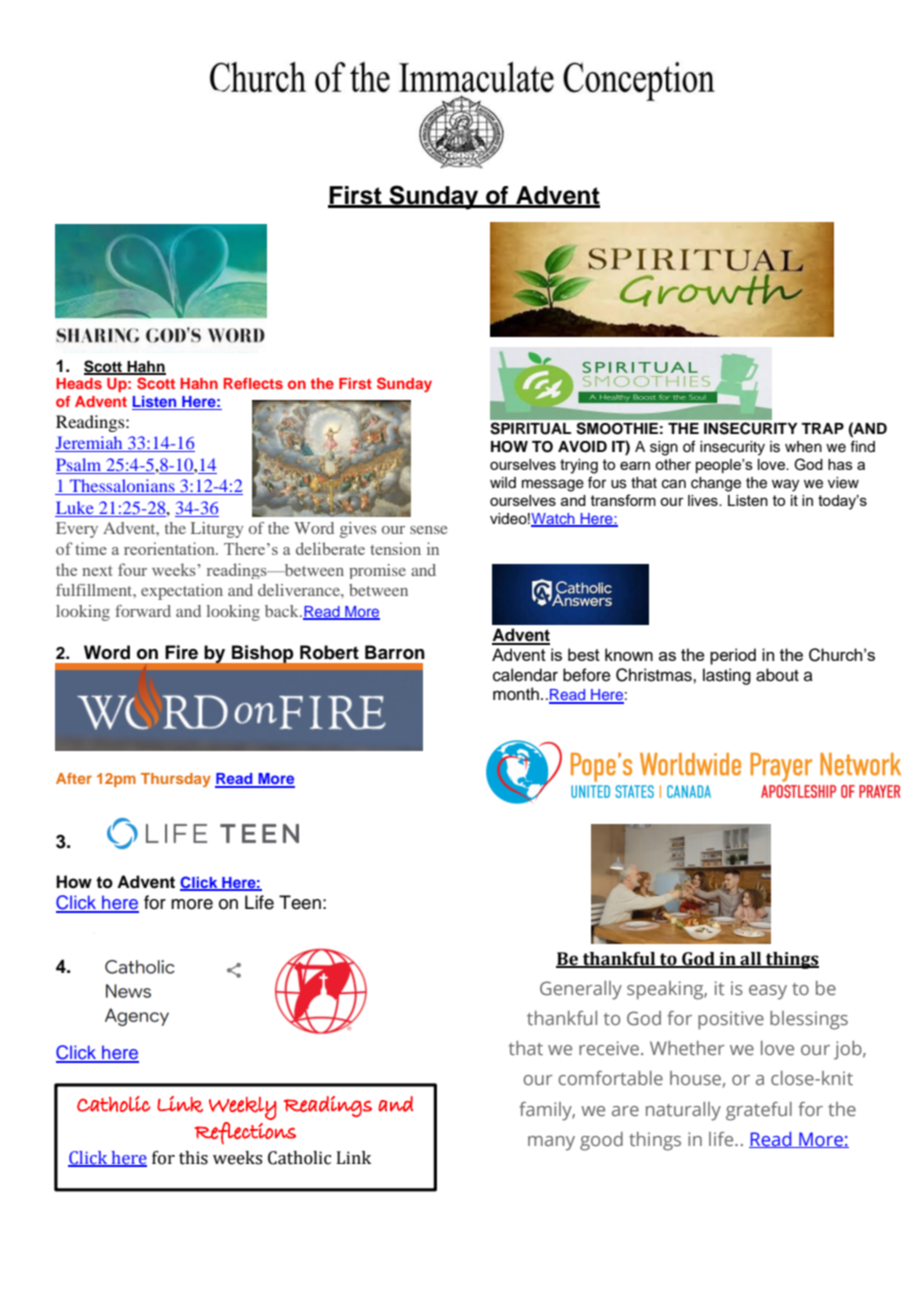  What do you see at coordinates (377, 571) in the screenshot?
I see `promise` at bounding box center [377, 571].
